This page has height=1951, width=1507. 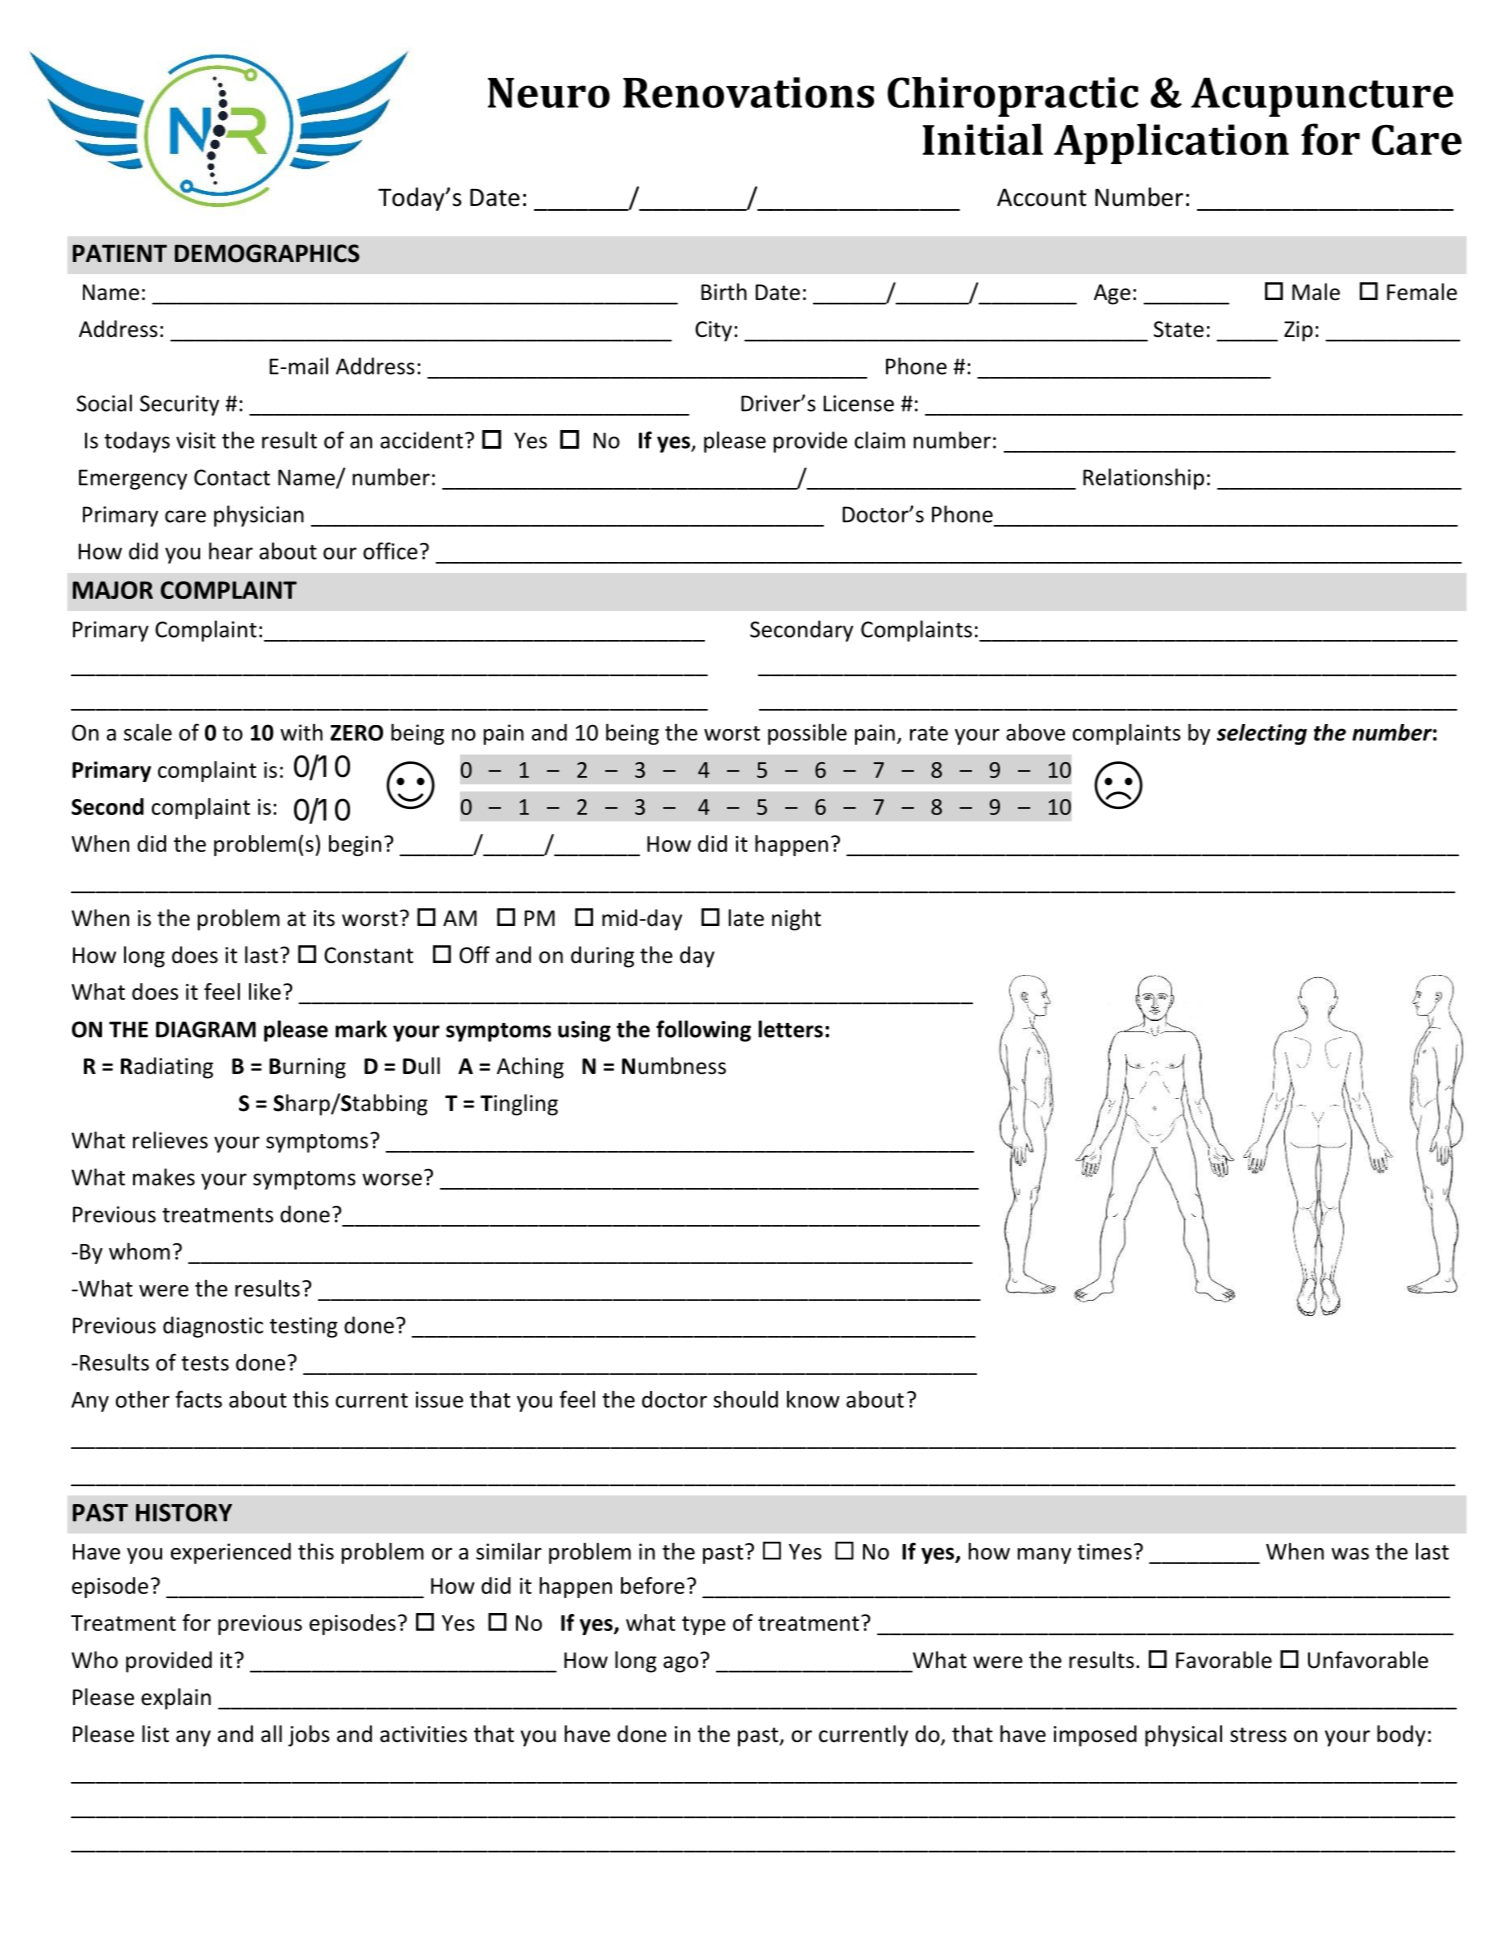 What do you see at coordinates (267, 253) in the page?
I see `DEMOGRAPHICS` at bounding box center [267, 253].
